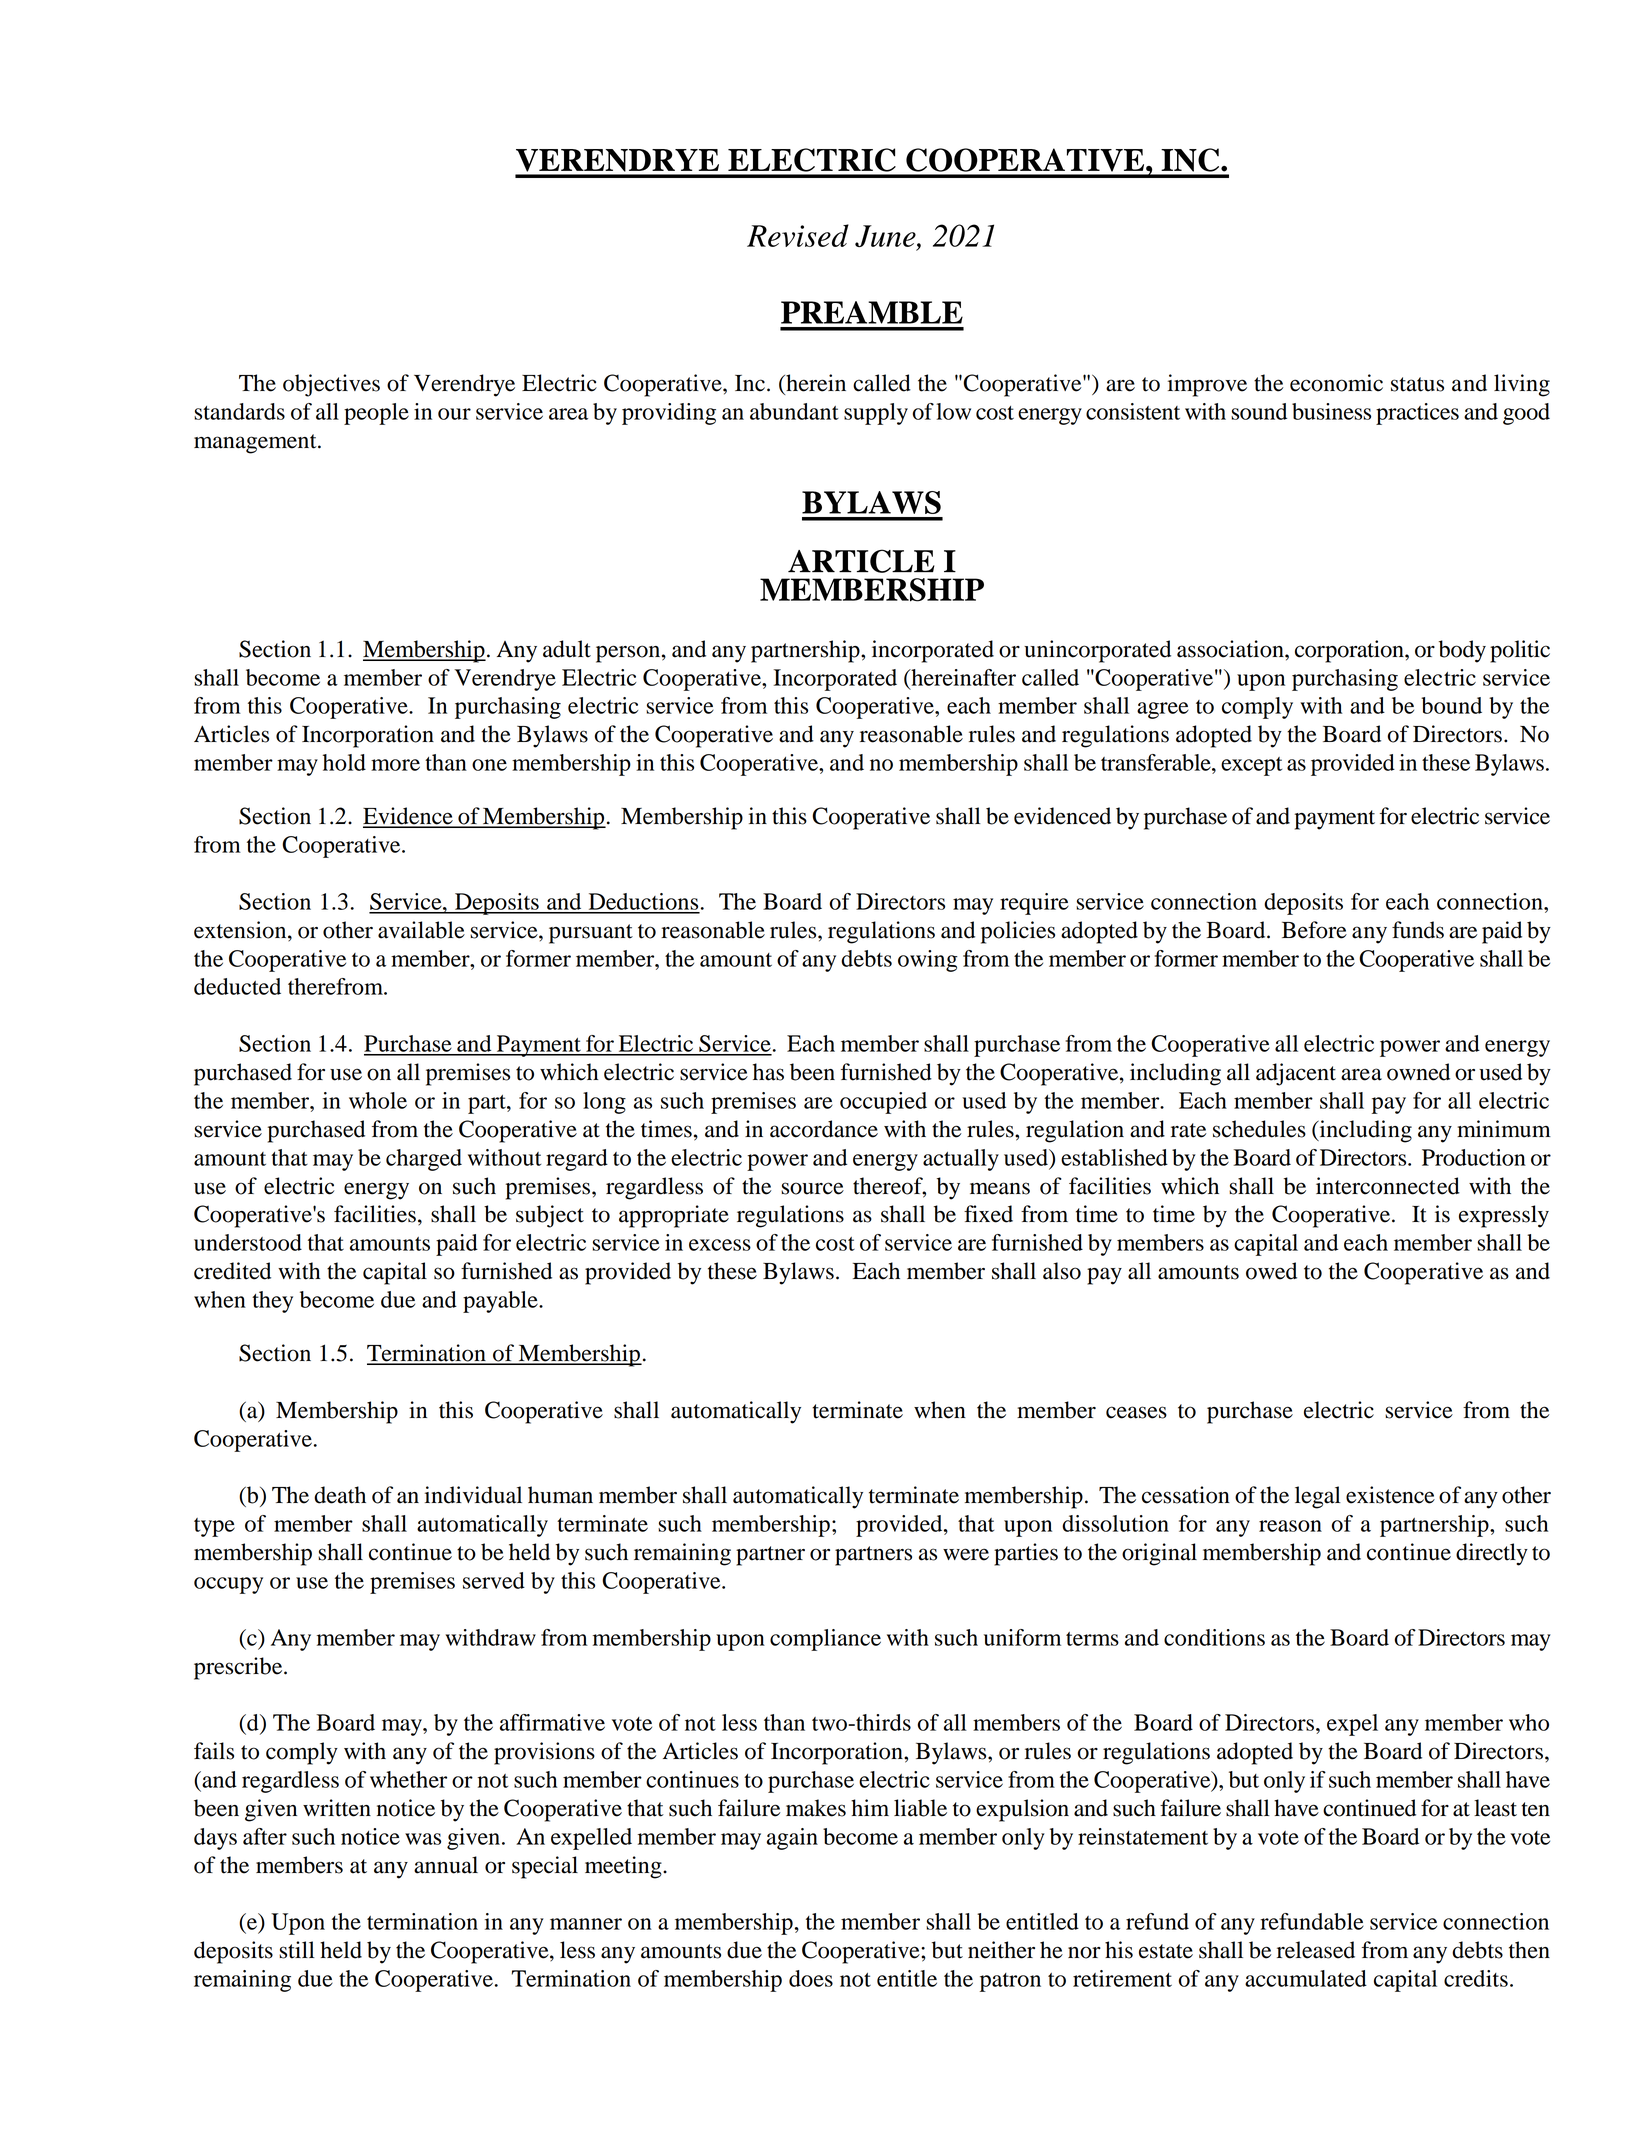  I want to click on PREAMBLE, so click(872, 312).
